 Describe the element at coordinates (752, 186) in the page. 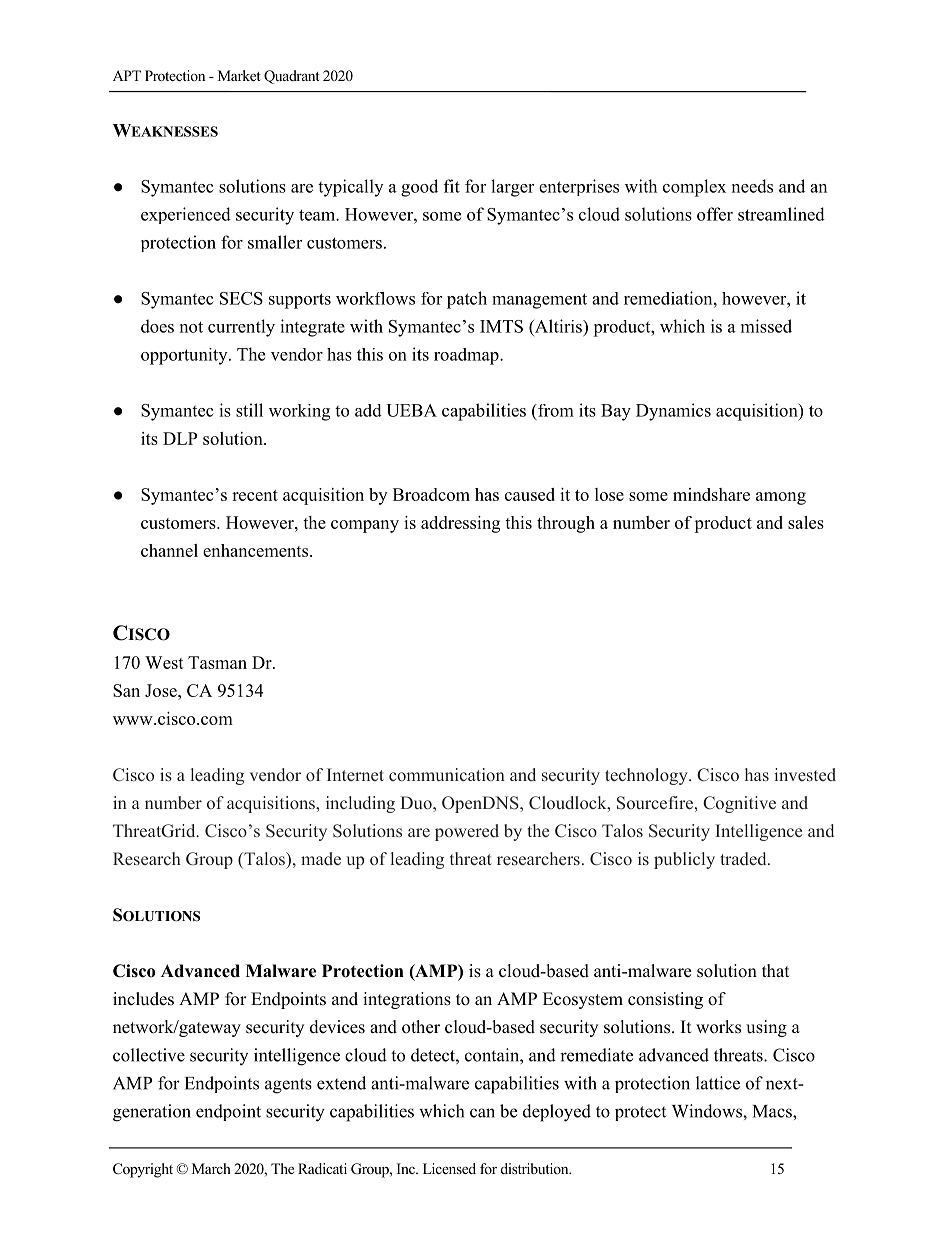

I see `needs` at that location.
